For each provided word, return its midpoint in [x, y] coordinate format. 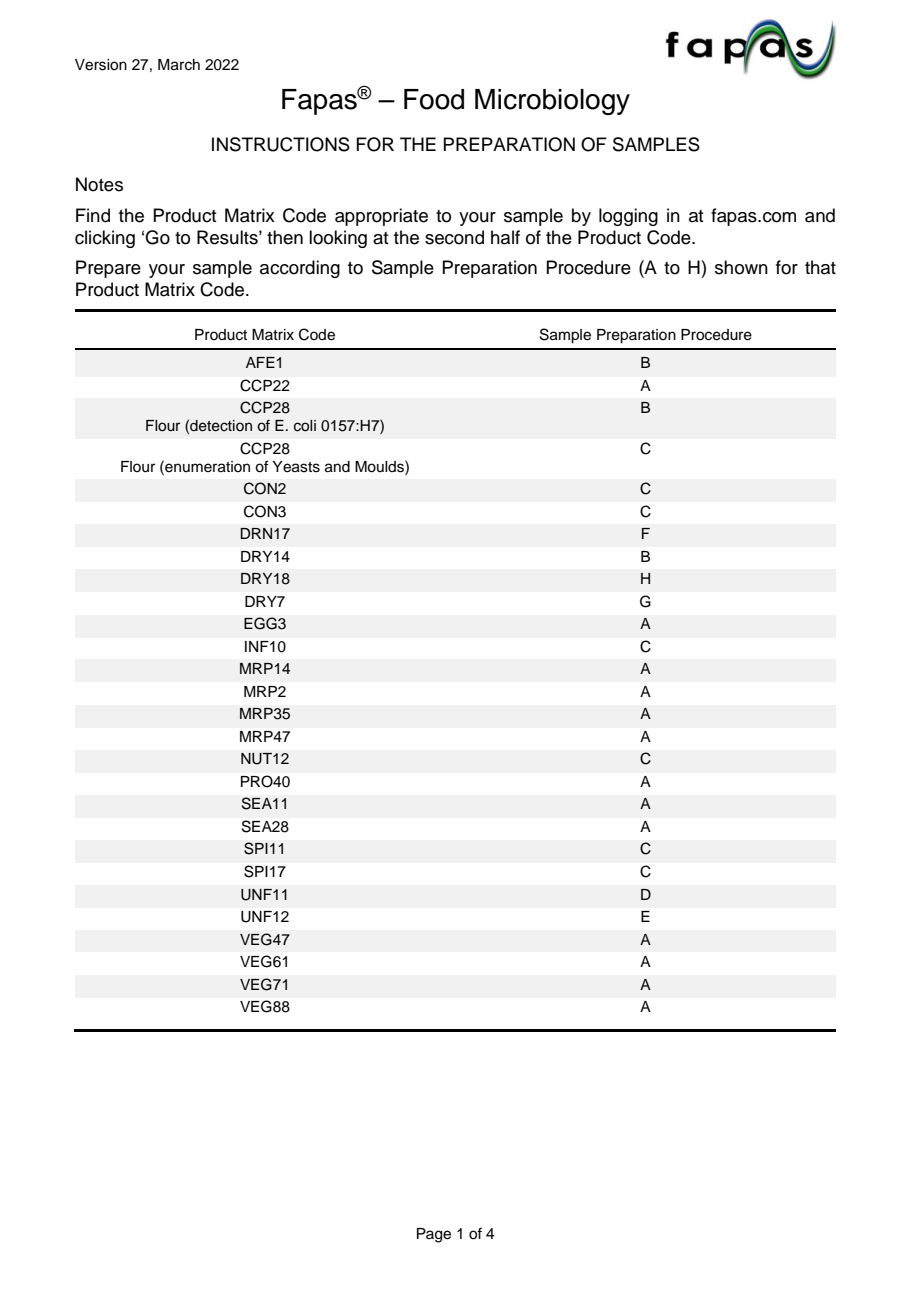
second [454, 237]
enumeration [206, 466]
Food [434, 99]
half [505, 237]
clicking [105, 239]
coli [305, 426]
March [179, 65]
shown [741, 267]
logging [628, 217]
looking [338, 239]
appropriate [381, 217]
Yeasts [296, 467]
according [300, 269]
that [820, 267]
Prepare [108, 269]
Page [434, 1235]
